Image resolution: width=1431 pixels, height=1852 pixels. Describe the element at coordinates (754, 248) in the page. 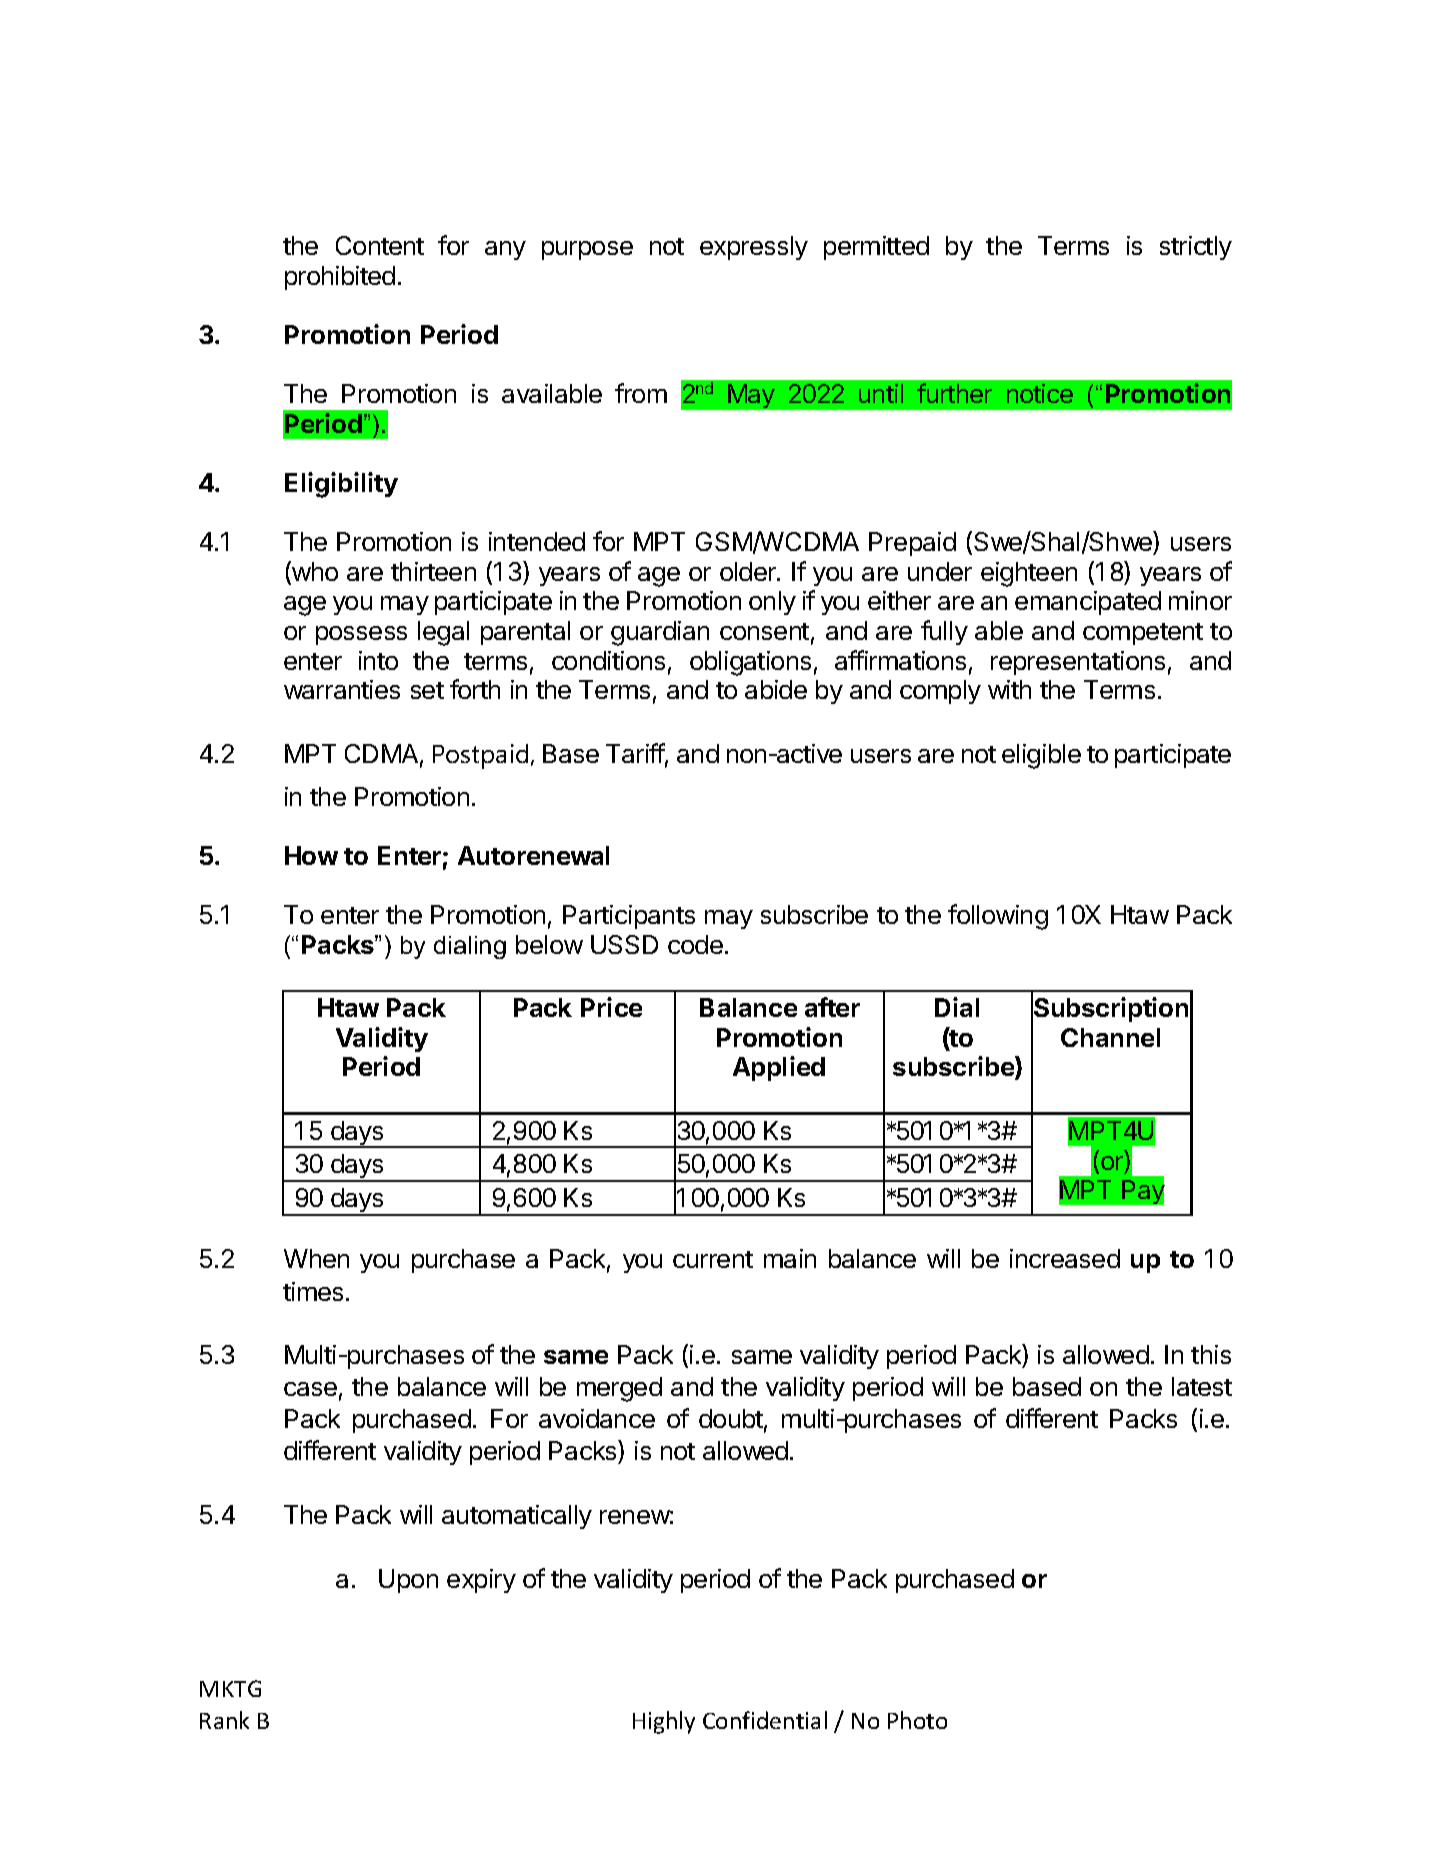

I see `expressly` at that location.
